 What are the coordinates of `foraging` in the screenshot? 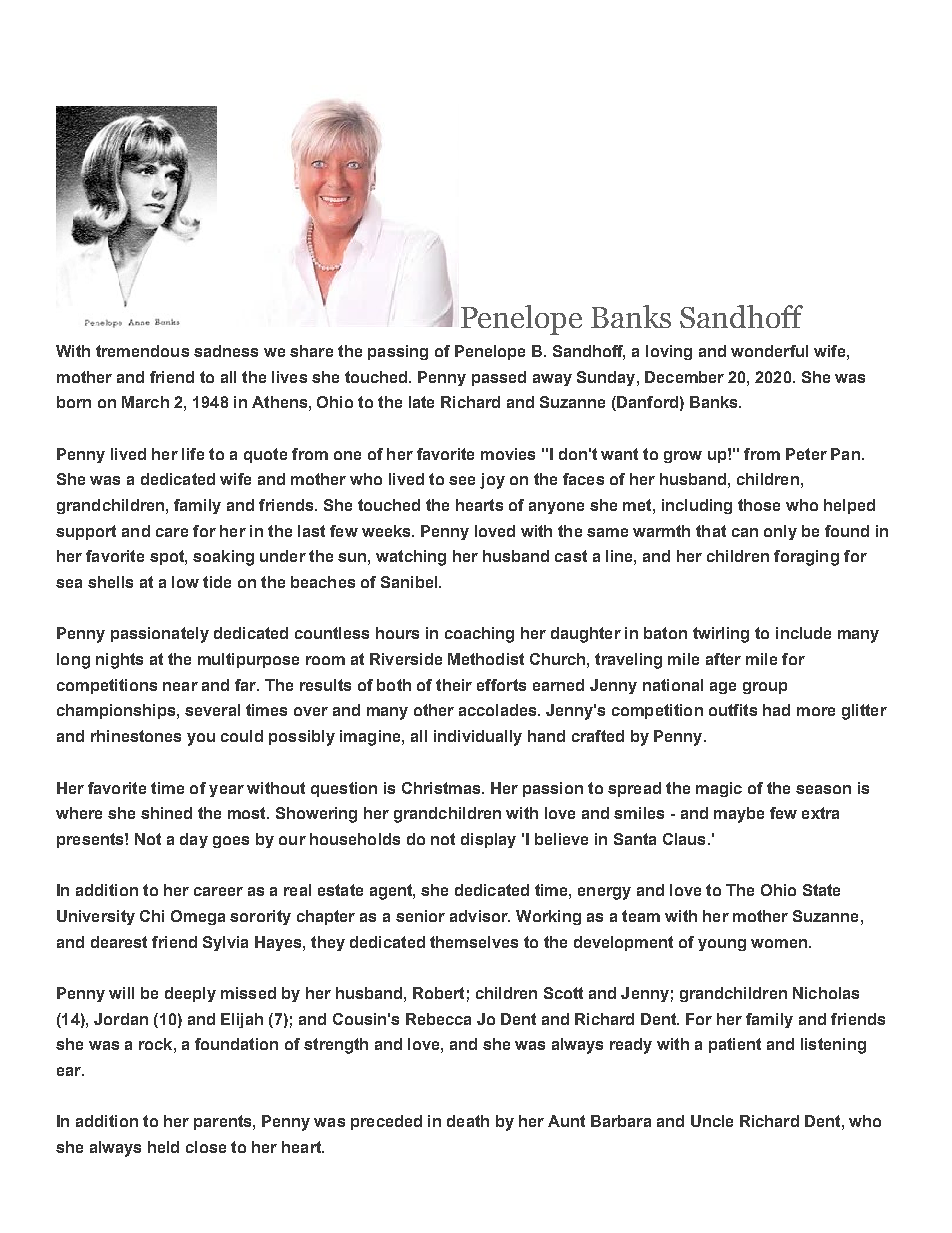 It's located at (806, 558).
